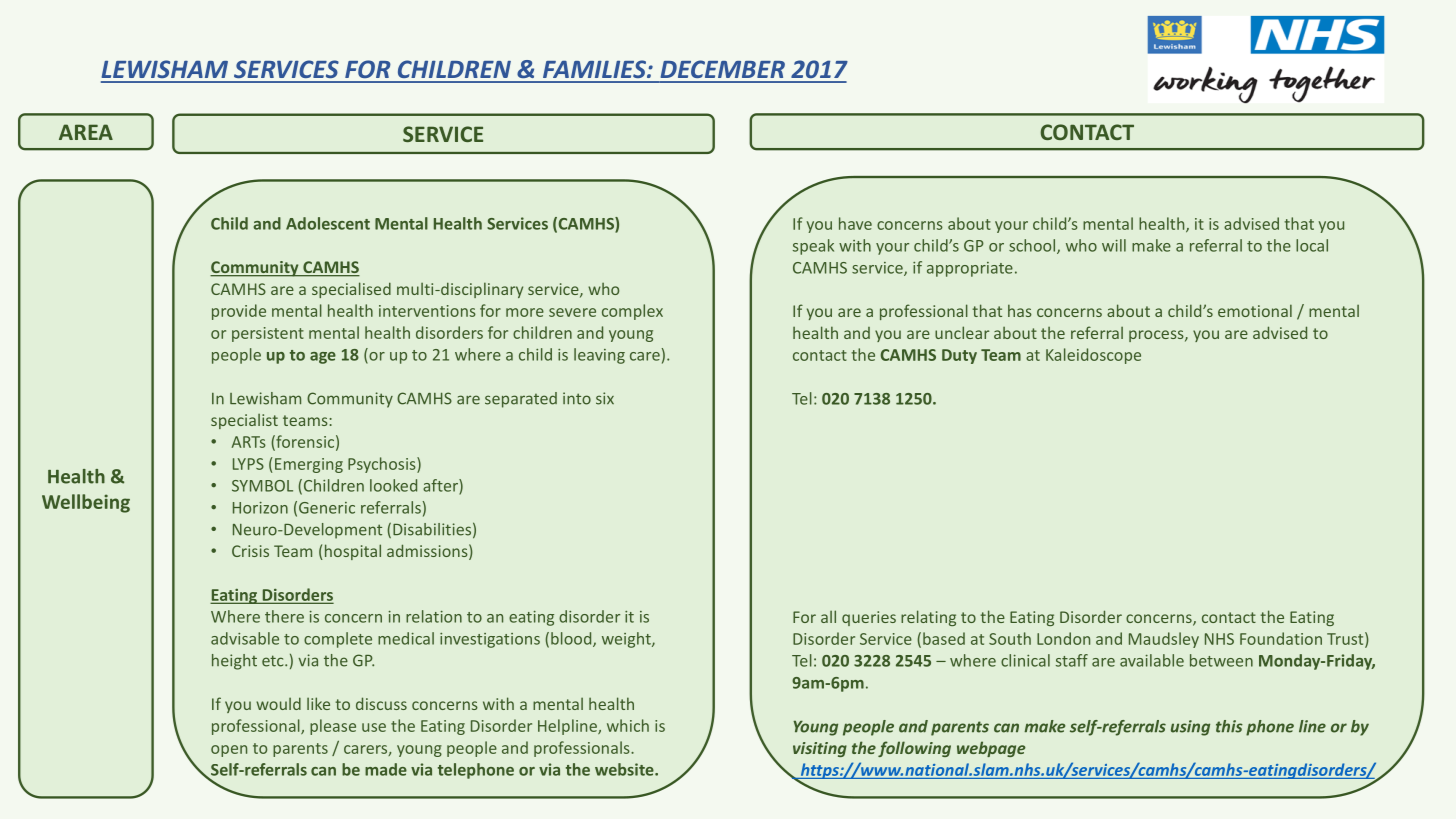 This image has width=1456, height=819. Describe the element at coordinates (1114, 245) in the image. I see `will` at that location.
